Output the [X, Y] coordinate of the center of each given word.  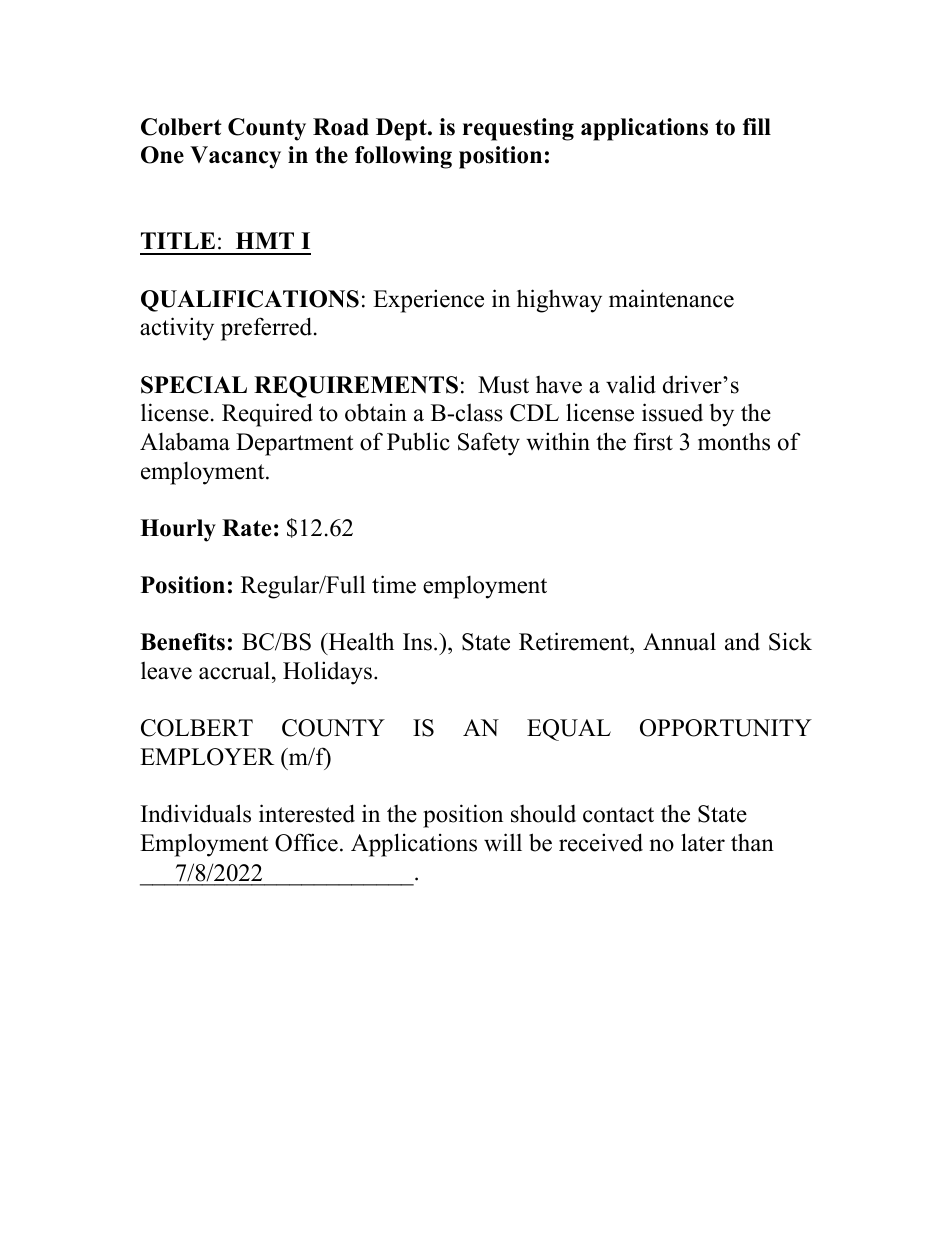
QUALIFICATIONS [250, 301]
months [734, 441]
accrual [236, 670]
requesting [518, 129]
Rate [246, 528]
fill [757, 126]
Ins [417, 642]
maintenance [671, 298]
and [742, 641]
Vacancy [235, 157]
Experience [428, 301]
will [503, 842]
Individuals [196, 813]
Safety [489, 444]
